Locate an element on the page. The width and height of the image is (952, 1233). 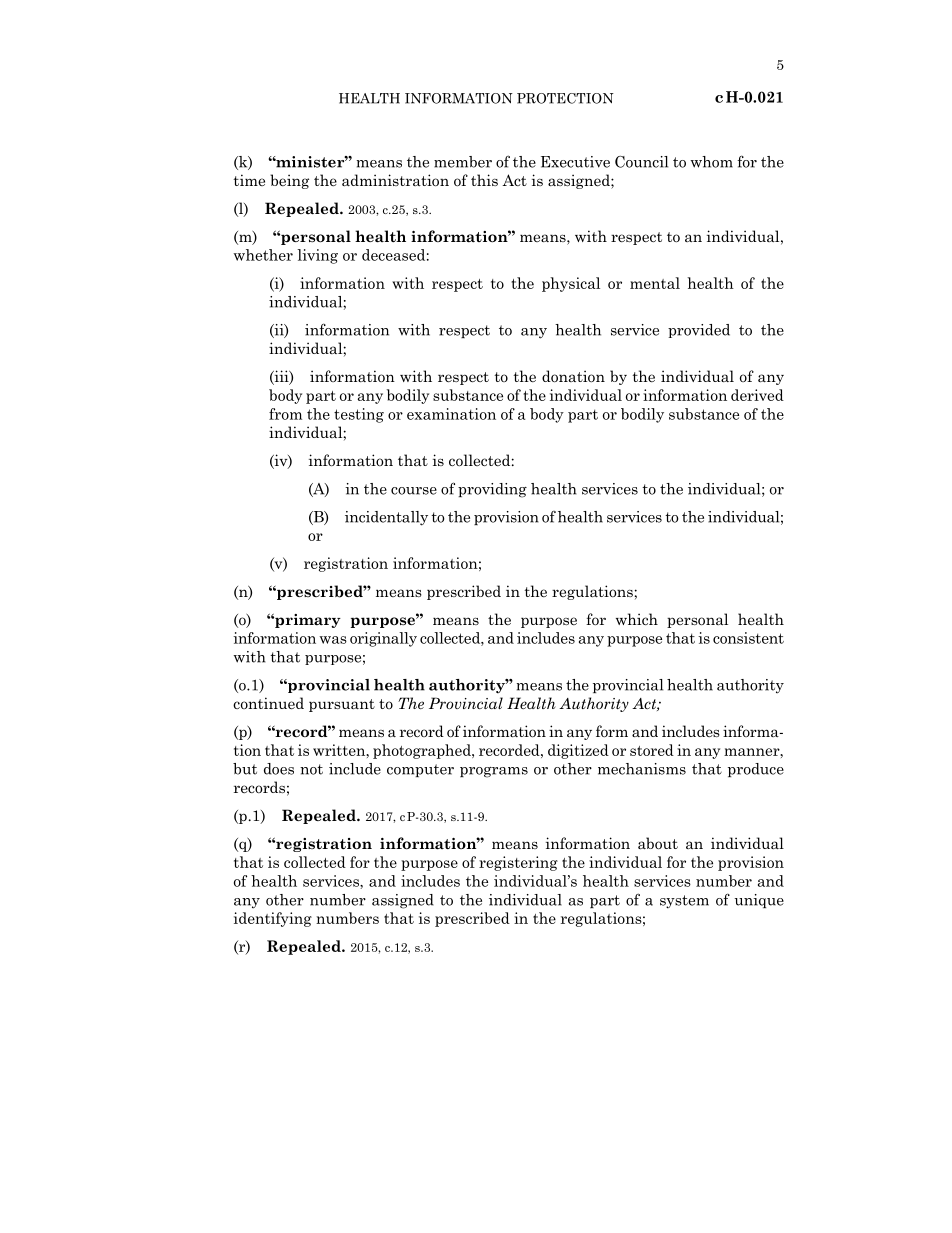
system is located at coordinates (684, 902).
